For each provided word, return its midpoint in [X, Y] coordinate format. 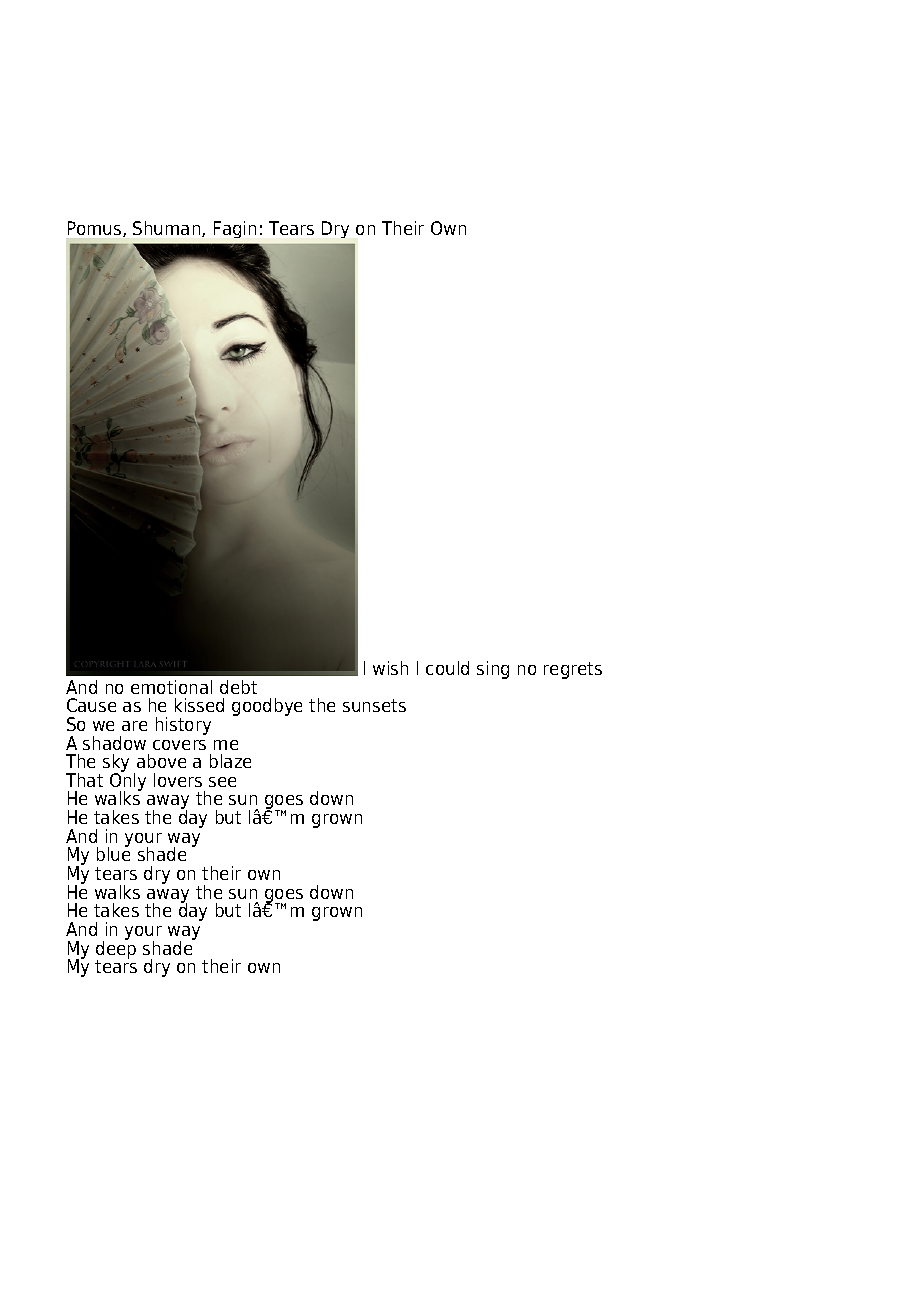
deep [116, 949]
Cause [91, 705]
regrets [573, 670]
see [222, 782]
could [447, 668]
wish [390, 668]
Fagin [235, 229]
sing [493, 670]
